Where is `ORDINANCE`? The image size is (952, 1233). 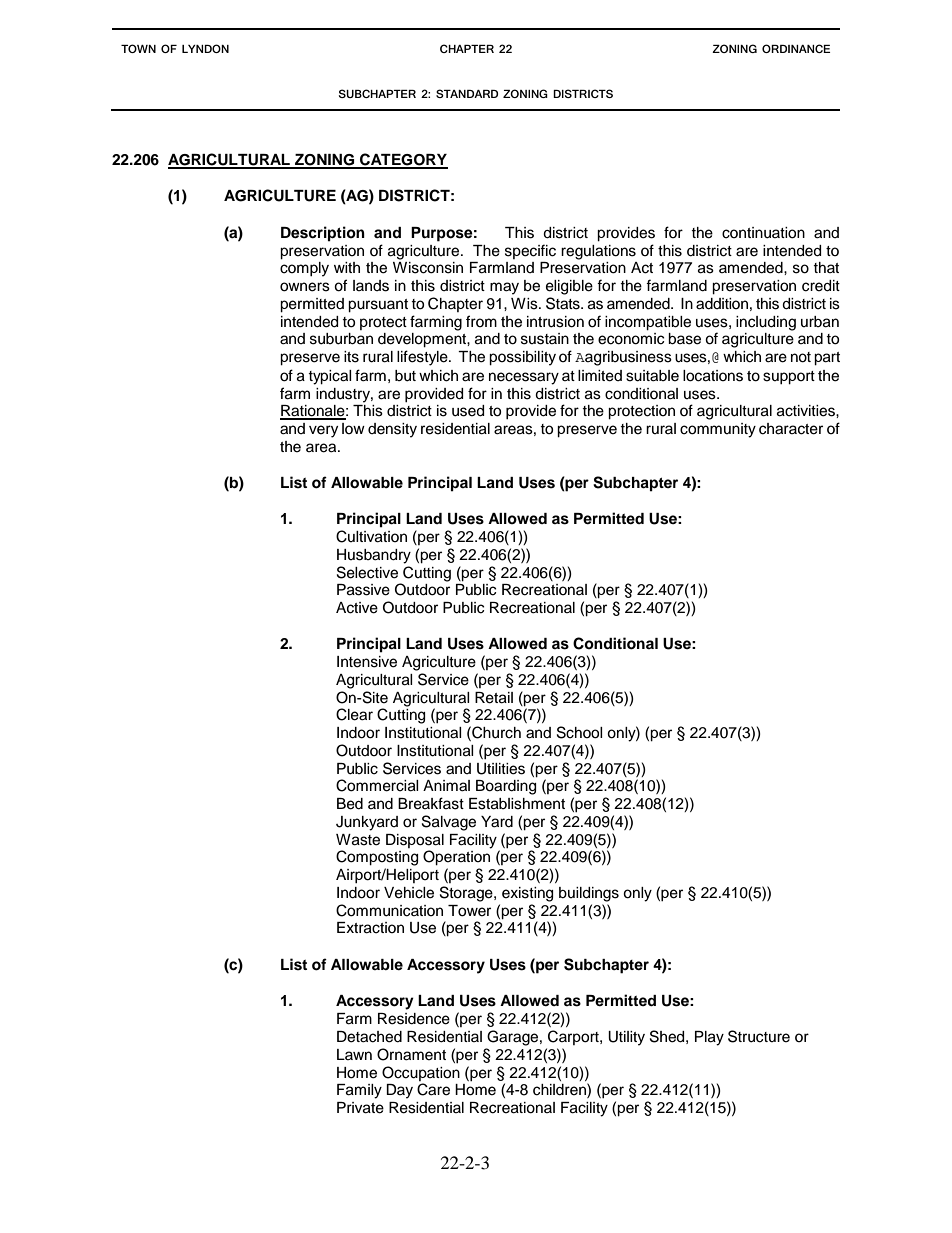 ORDINANCE is located at coordinates (796, 48).
